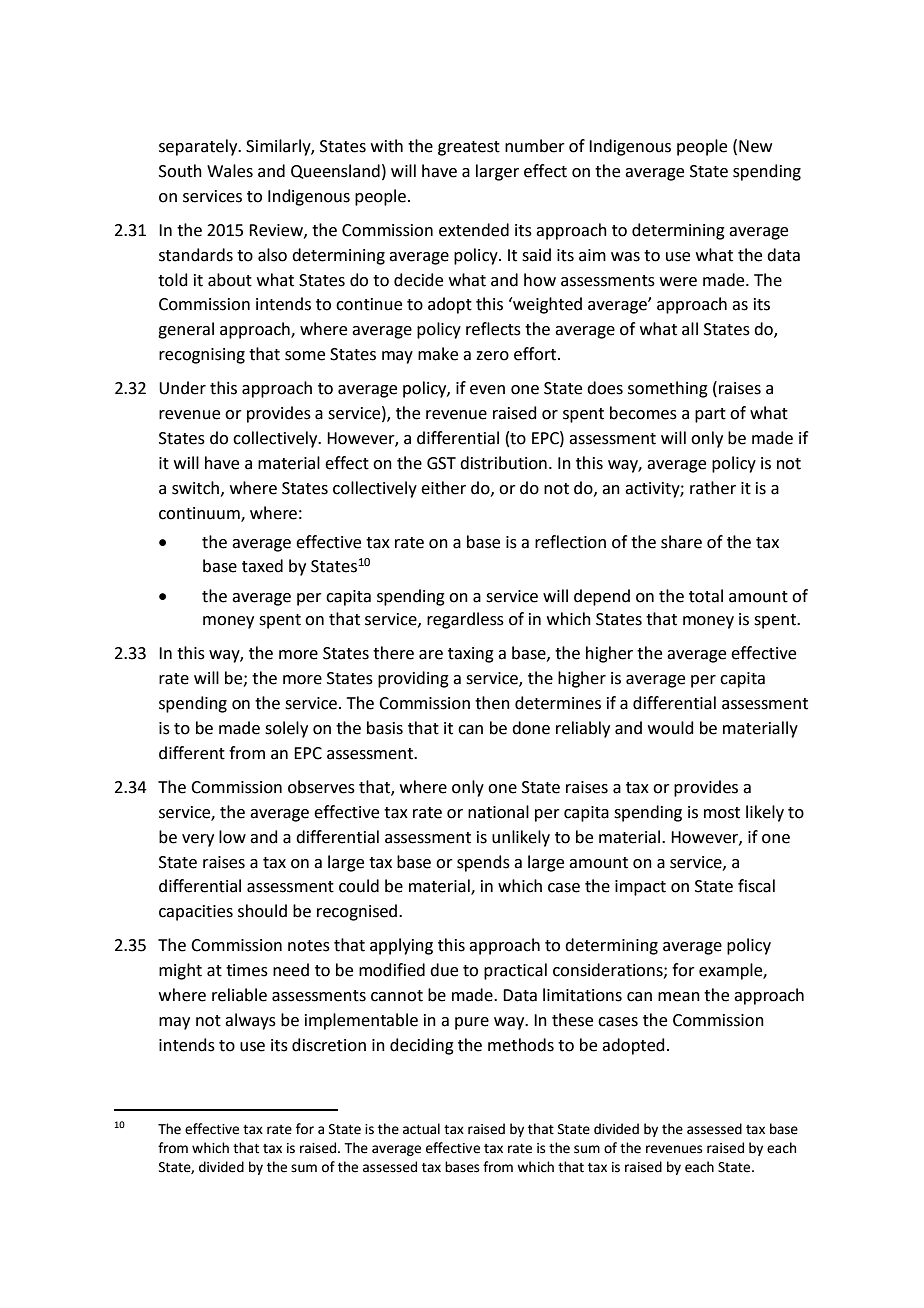 This page has height=1308, width=924. Describe the element at coordinates (230, 171) in the page. I see `Wales` at that location.
